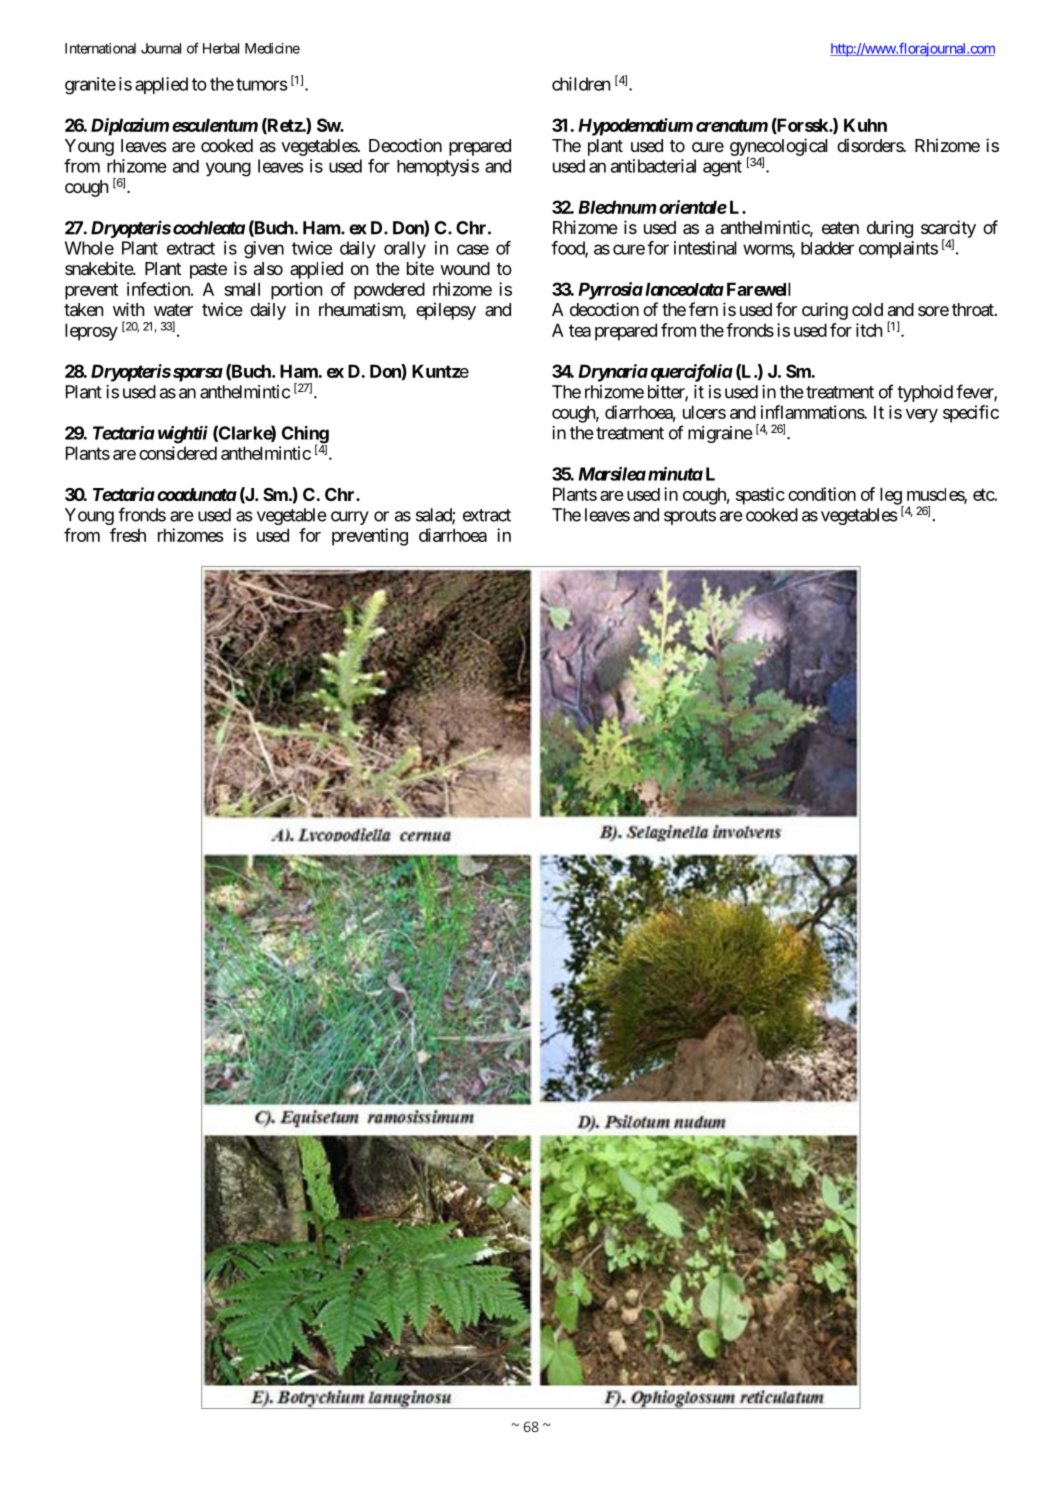 The height and width of the screenshot is (1502, 1062). What do you see at coordinates (568, 249) in the screenshot?
I see `food` at bounding box center [568, 249].
